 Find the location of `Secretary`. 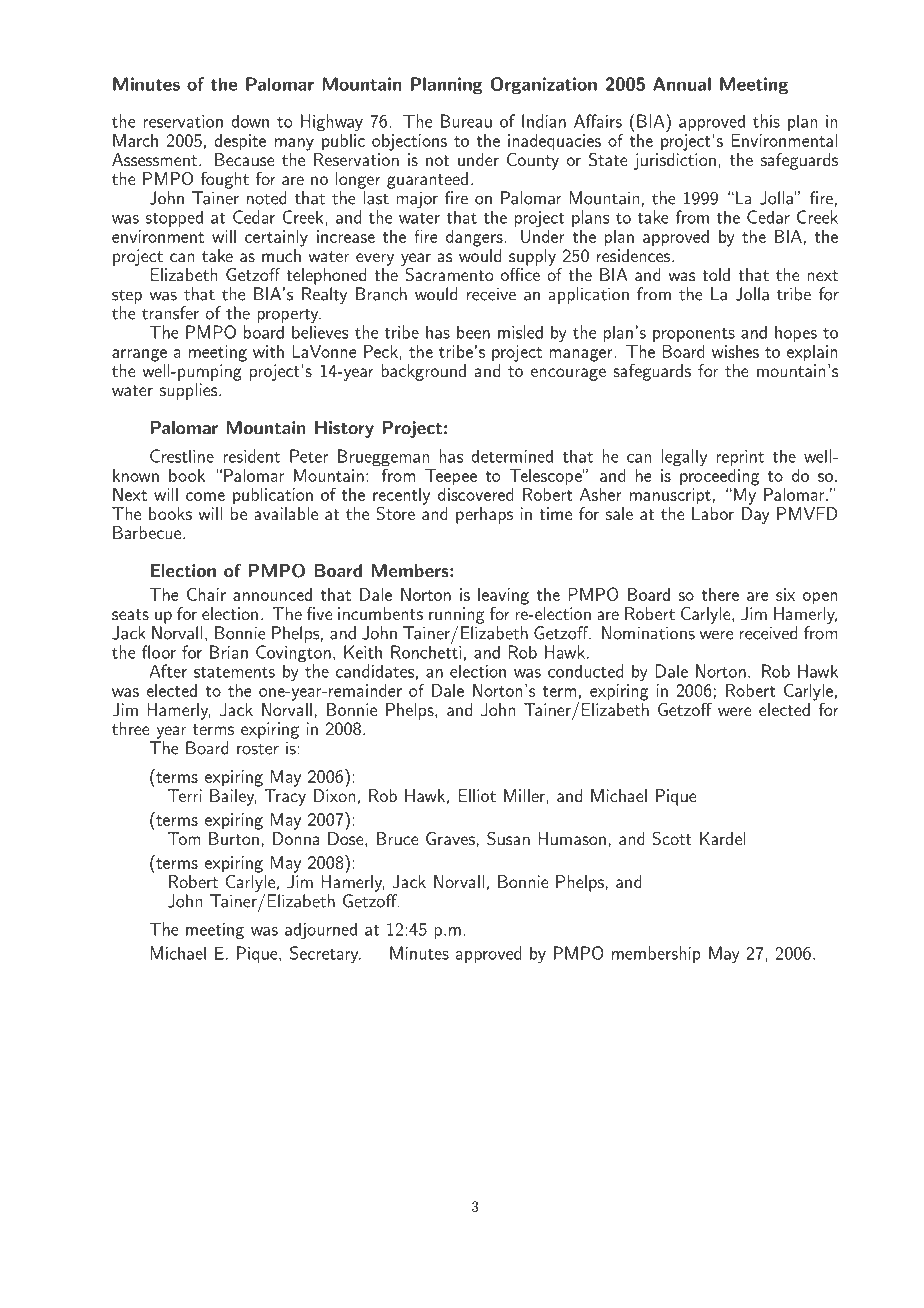

Secretary is located at coordinates (325, 955).
